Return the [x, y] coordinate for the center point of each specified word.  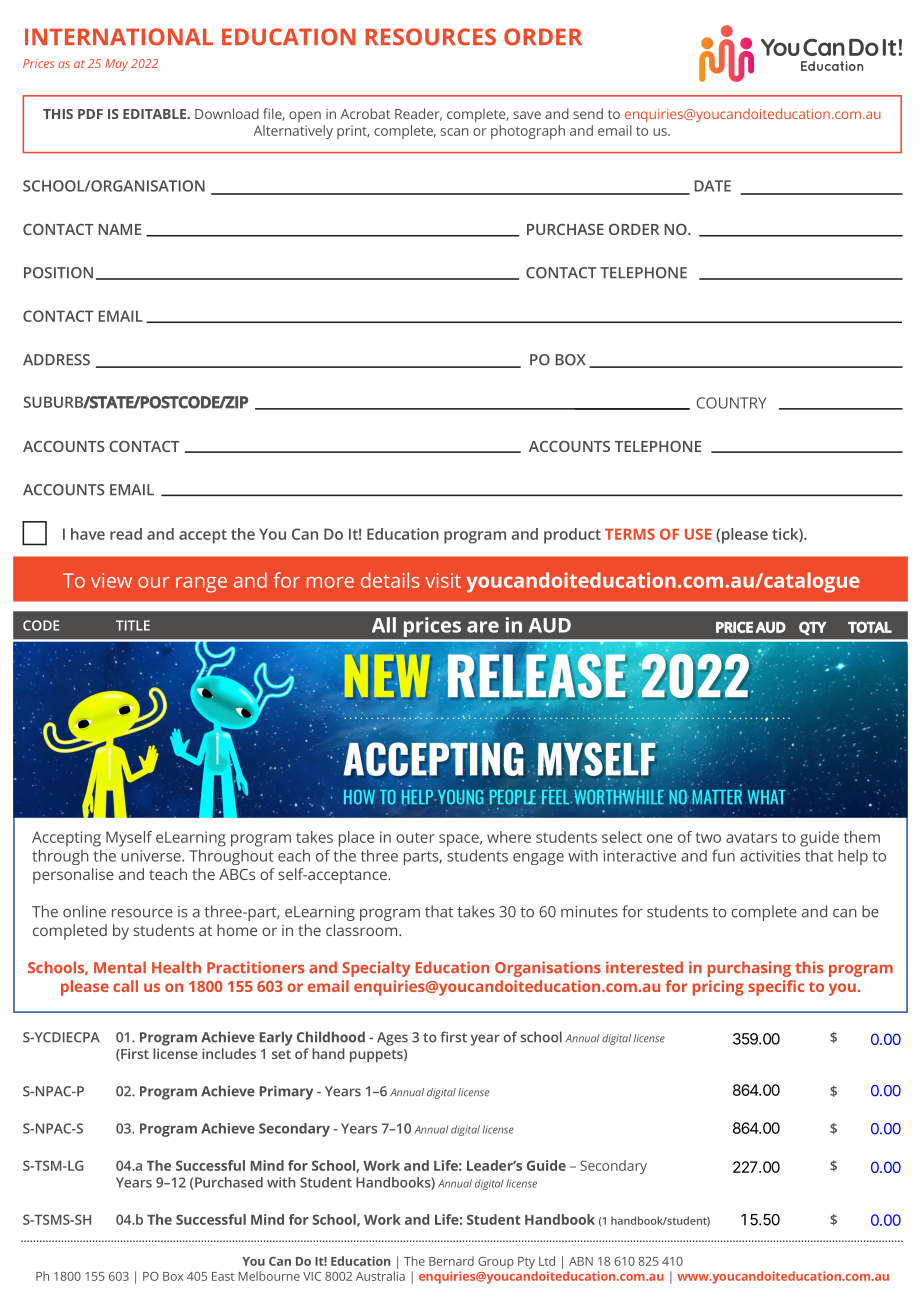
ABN [581, 1261]
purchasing [749, 969]
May [116, 65]
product [572, 536]
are [483, 627]
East [223, 1276]
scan [454, 132]
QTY [812, 628]
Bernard [451, 1261]
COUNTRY [732, 403]
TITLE [133, 625]
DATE [712, 186]
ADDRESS [56, 360]
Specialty [376, 969]
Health [176, 967]
